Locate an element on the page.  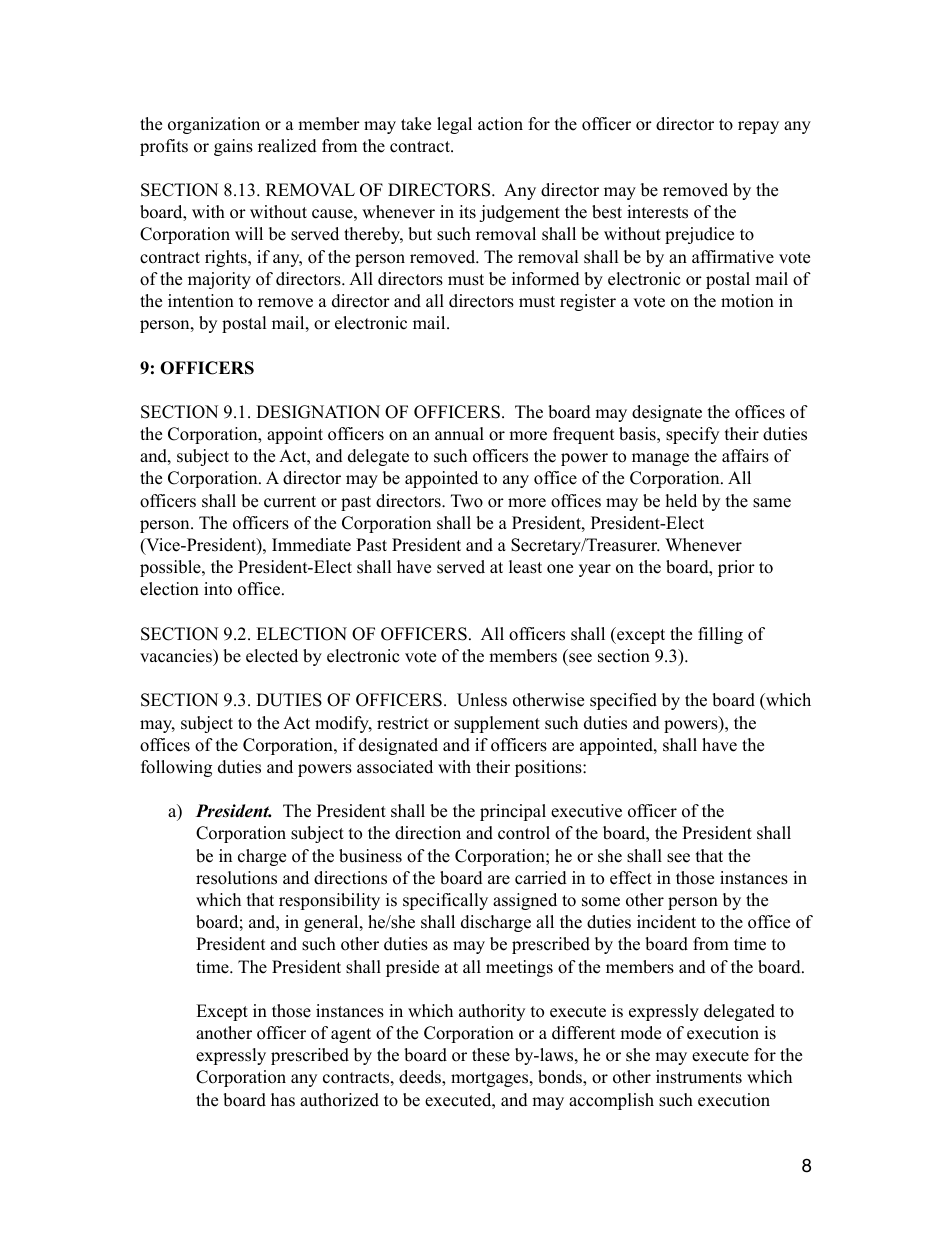
resolutions is located at coordinates (236, 878).
